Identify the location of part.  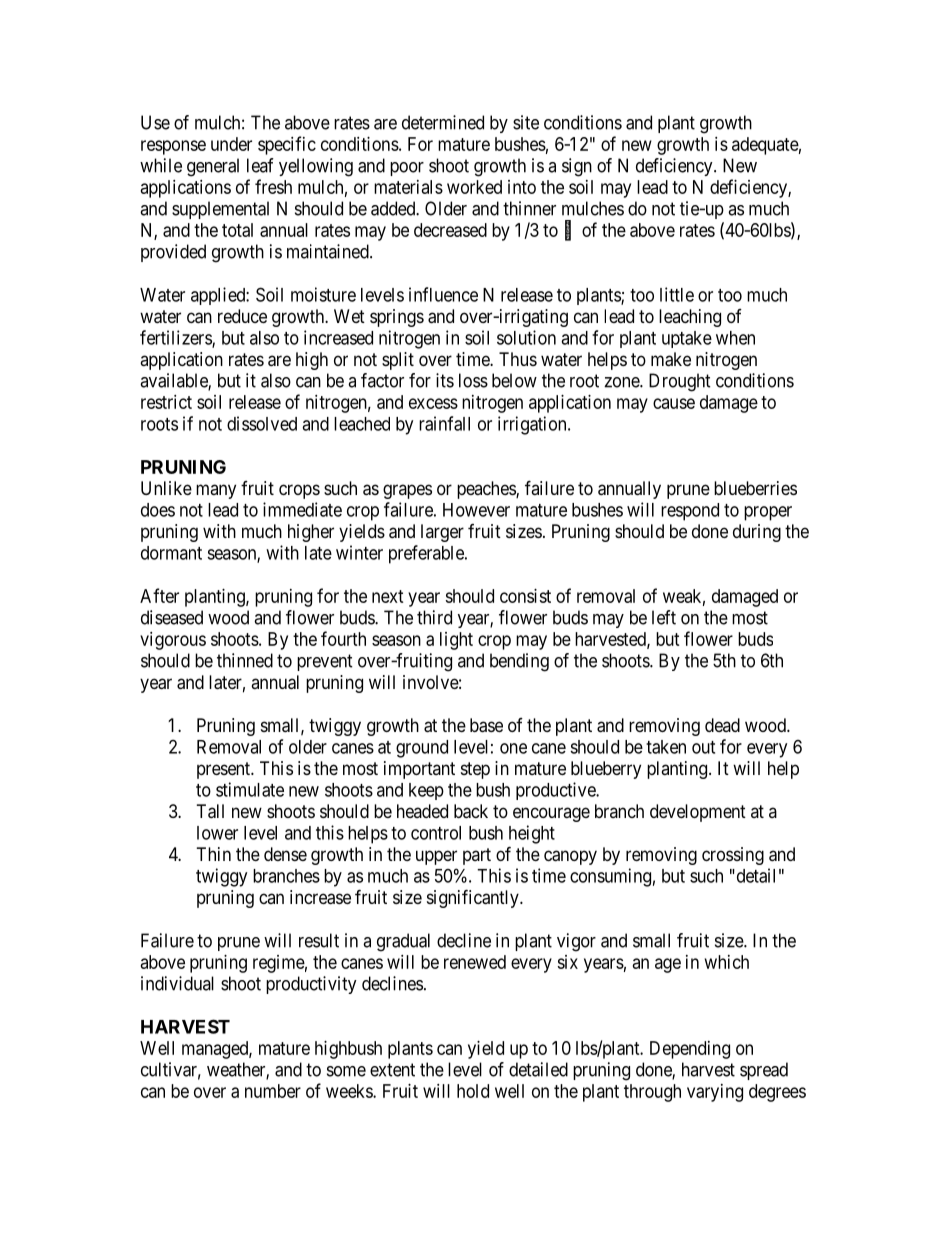
(477, 856).
